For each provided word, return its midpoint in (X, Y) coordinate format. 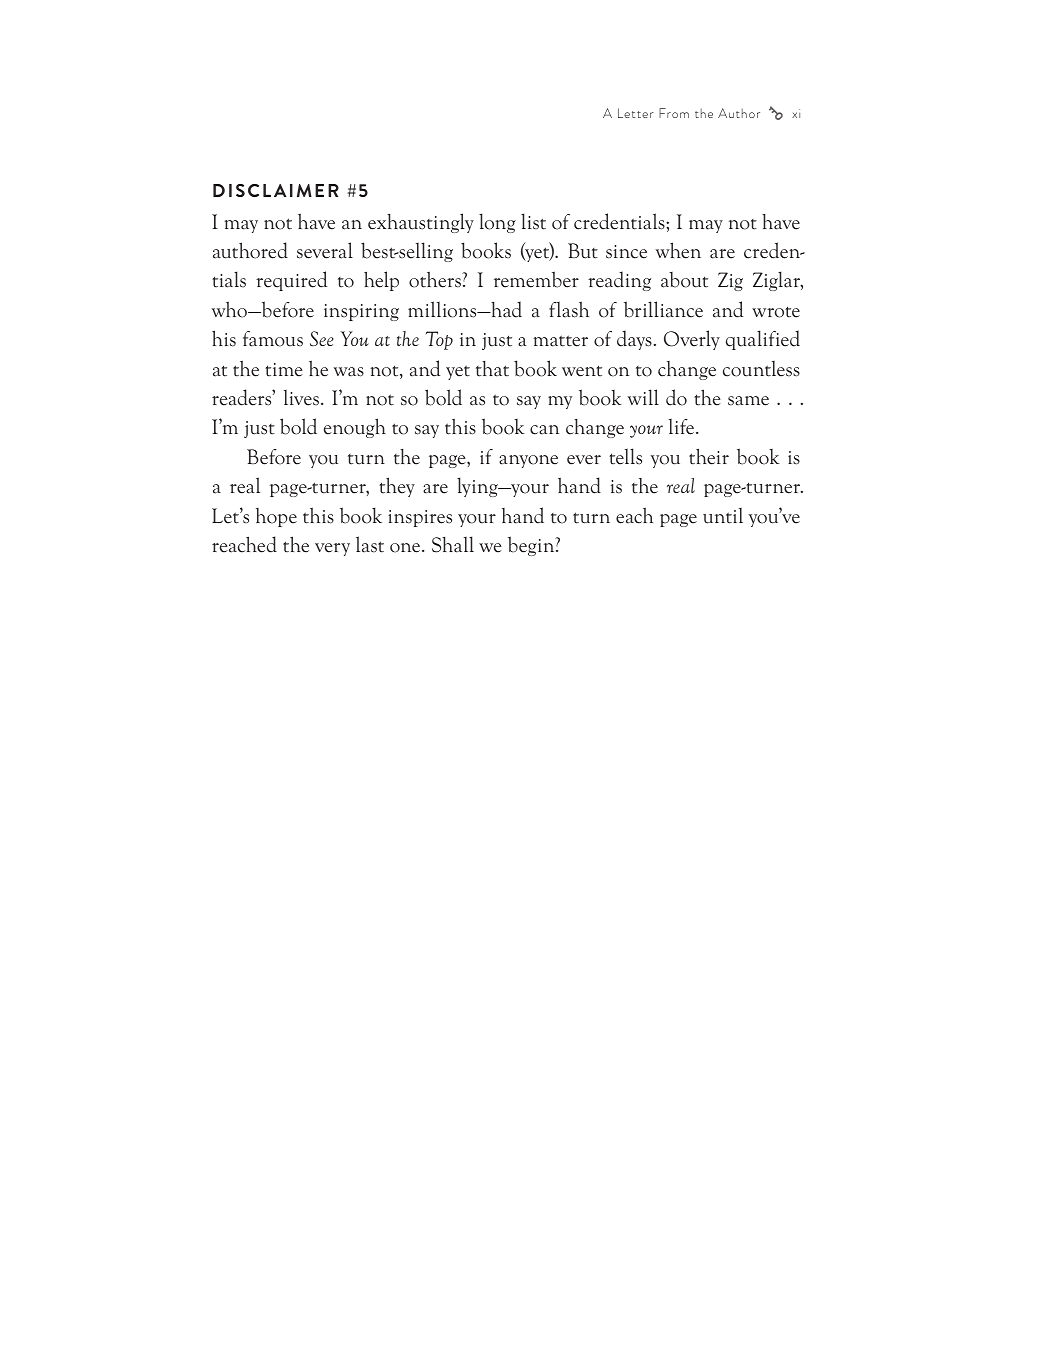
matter (561, 341)
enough (355, 428)
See (322, 338)
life (683, 427)
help (381, 281)
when (678, 250)
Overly (692, 340)
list (533, 221)
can (544, 430)
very (332, 549)
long (497, 223)
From (674, 113)
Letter (636, 113)
